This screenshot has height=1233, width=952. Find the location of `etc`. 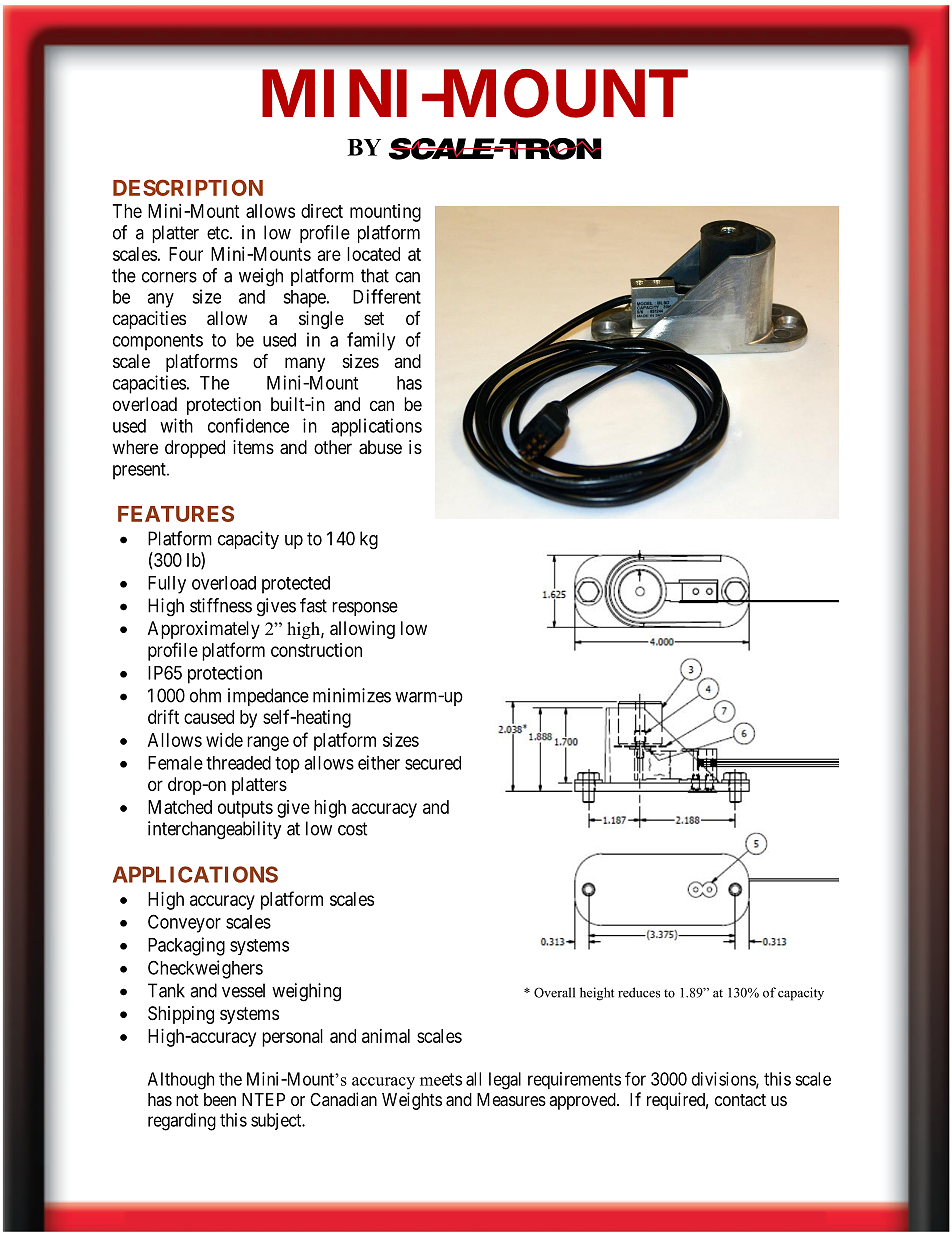

etc is located at coordinates (218, 233).
